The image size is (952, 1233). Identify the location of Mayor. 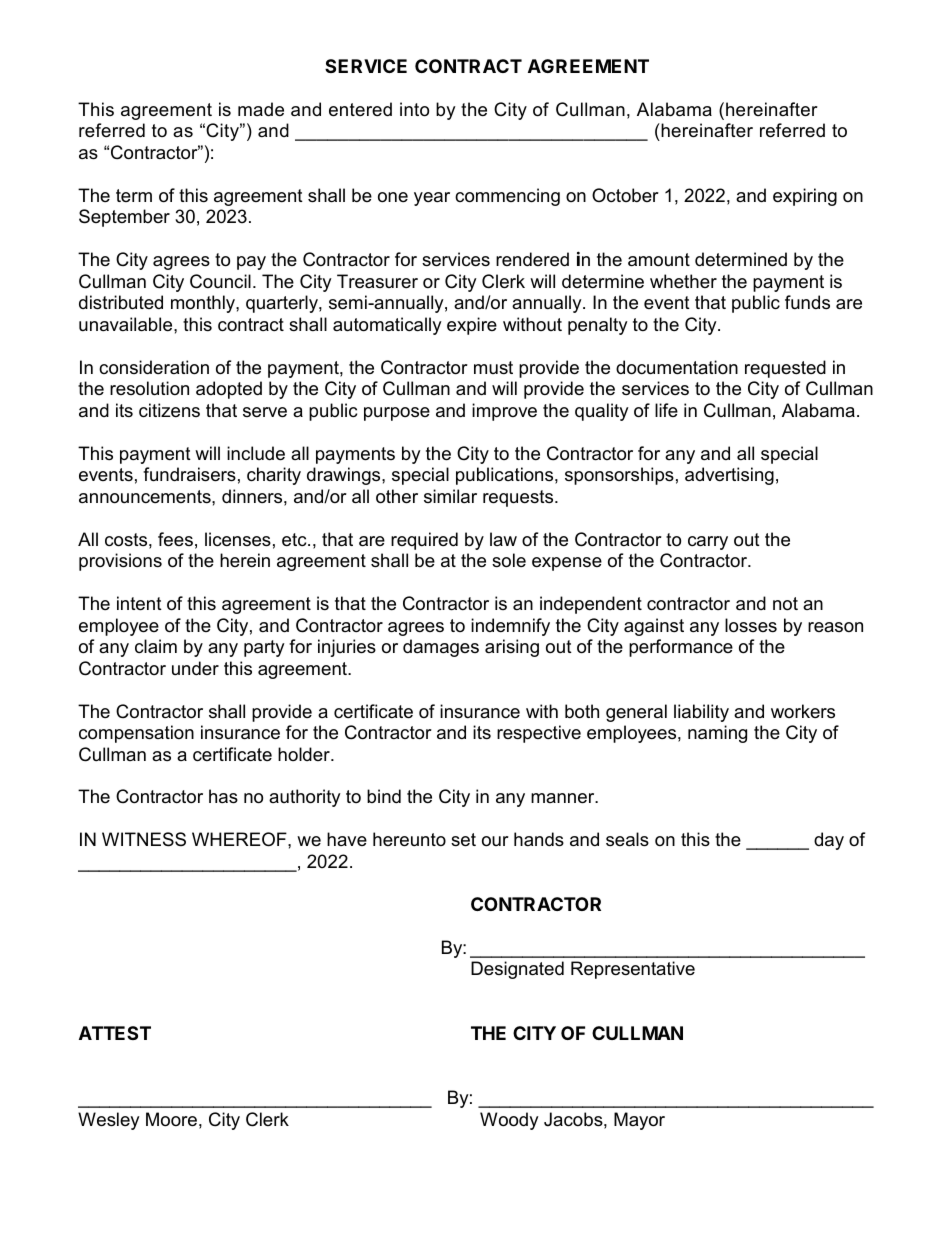
(639, 1121).
